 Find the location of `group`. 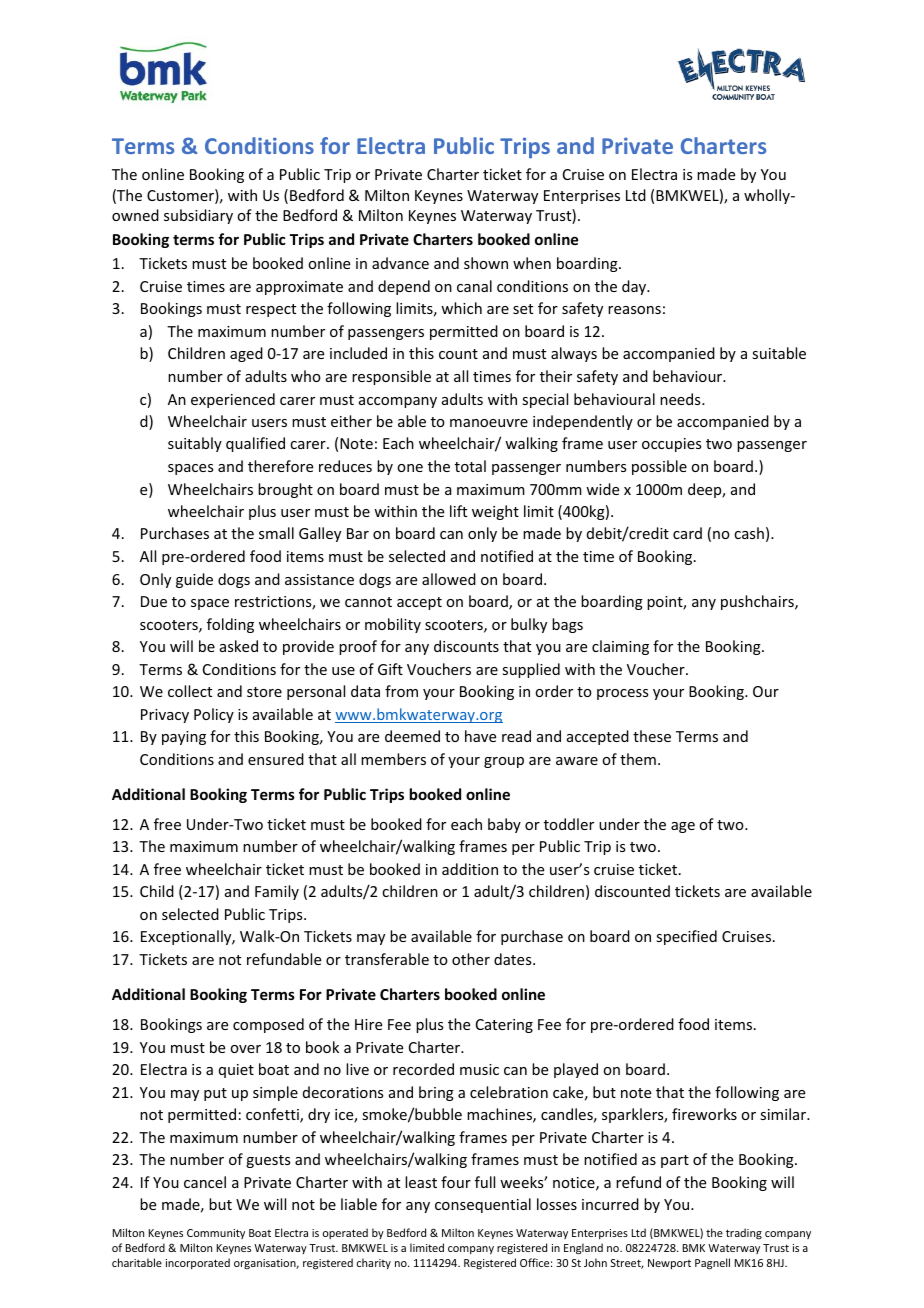

group is located at coordinates (504, 762).
